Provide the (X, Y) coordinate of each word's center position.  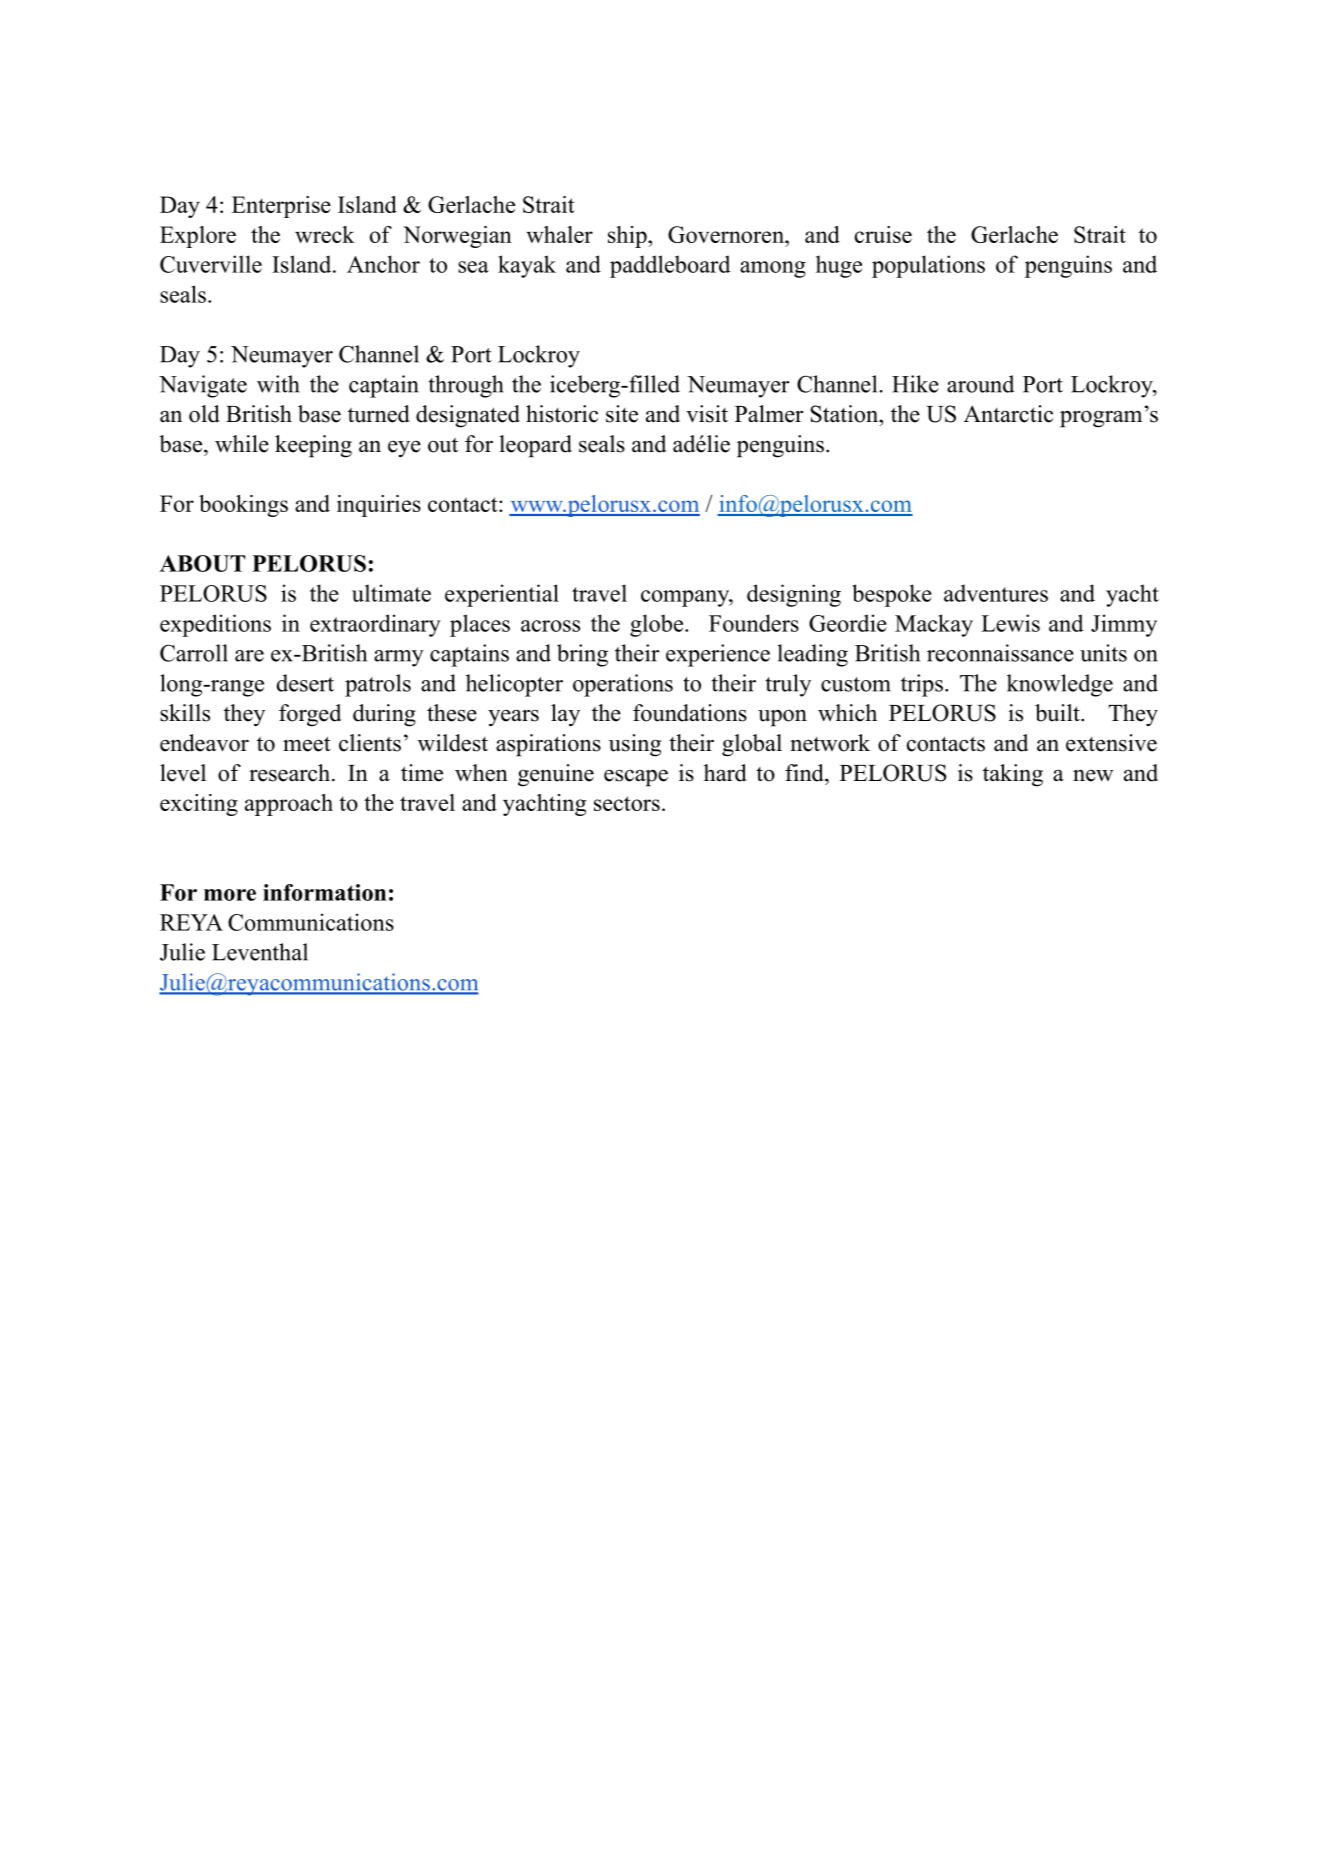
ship (628, 237)
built (1058, 713)
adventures (996, 593)
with (278, 384)
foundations (690, 713)
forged (310, 715)
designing (794, 595)
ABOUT (202, 563)
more (230, 895)
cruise (883, 234)
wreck (325, 234)
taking (1013, 775)
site (622, 414)
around (980, 384)
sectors (627, 803)
